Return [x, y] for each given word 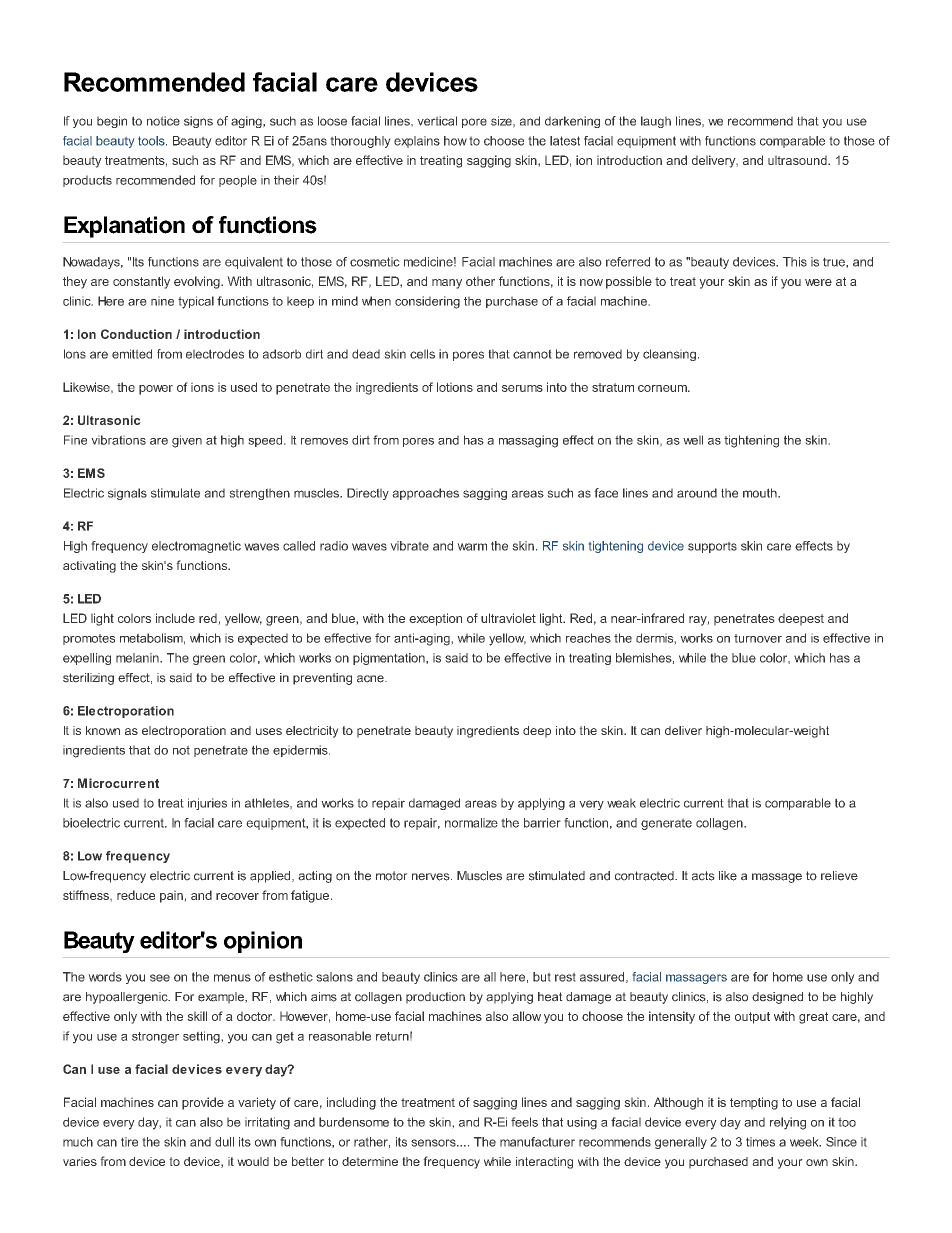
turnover [758, 638]
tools [152, 141]
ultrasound [798, 160]
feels [524, 1122]
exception [435, 619]
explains [417, 142]
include [175, 618]
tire [129, 1142]
